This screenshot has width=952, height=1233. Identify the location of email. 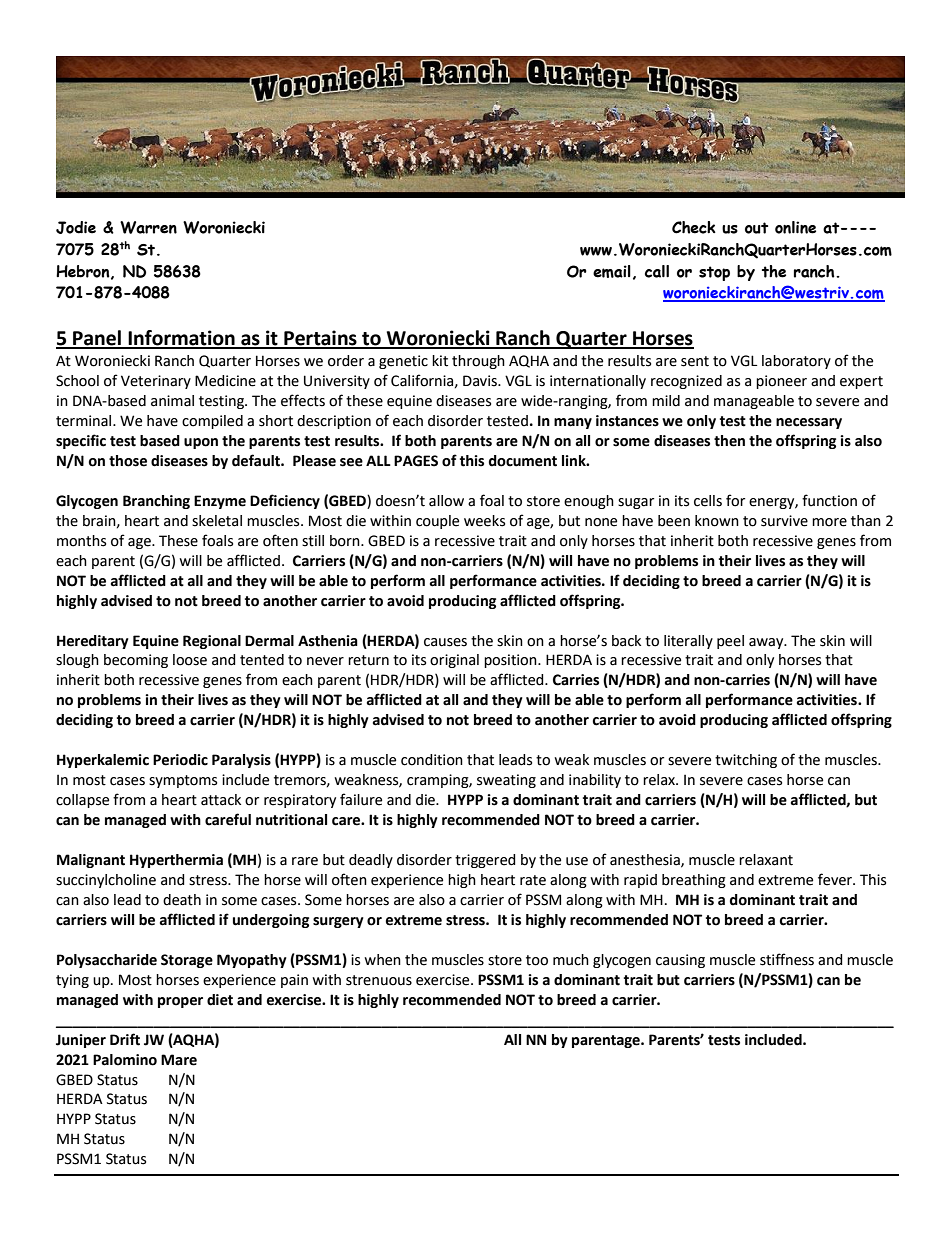
(612, 271).
